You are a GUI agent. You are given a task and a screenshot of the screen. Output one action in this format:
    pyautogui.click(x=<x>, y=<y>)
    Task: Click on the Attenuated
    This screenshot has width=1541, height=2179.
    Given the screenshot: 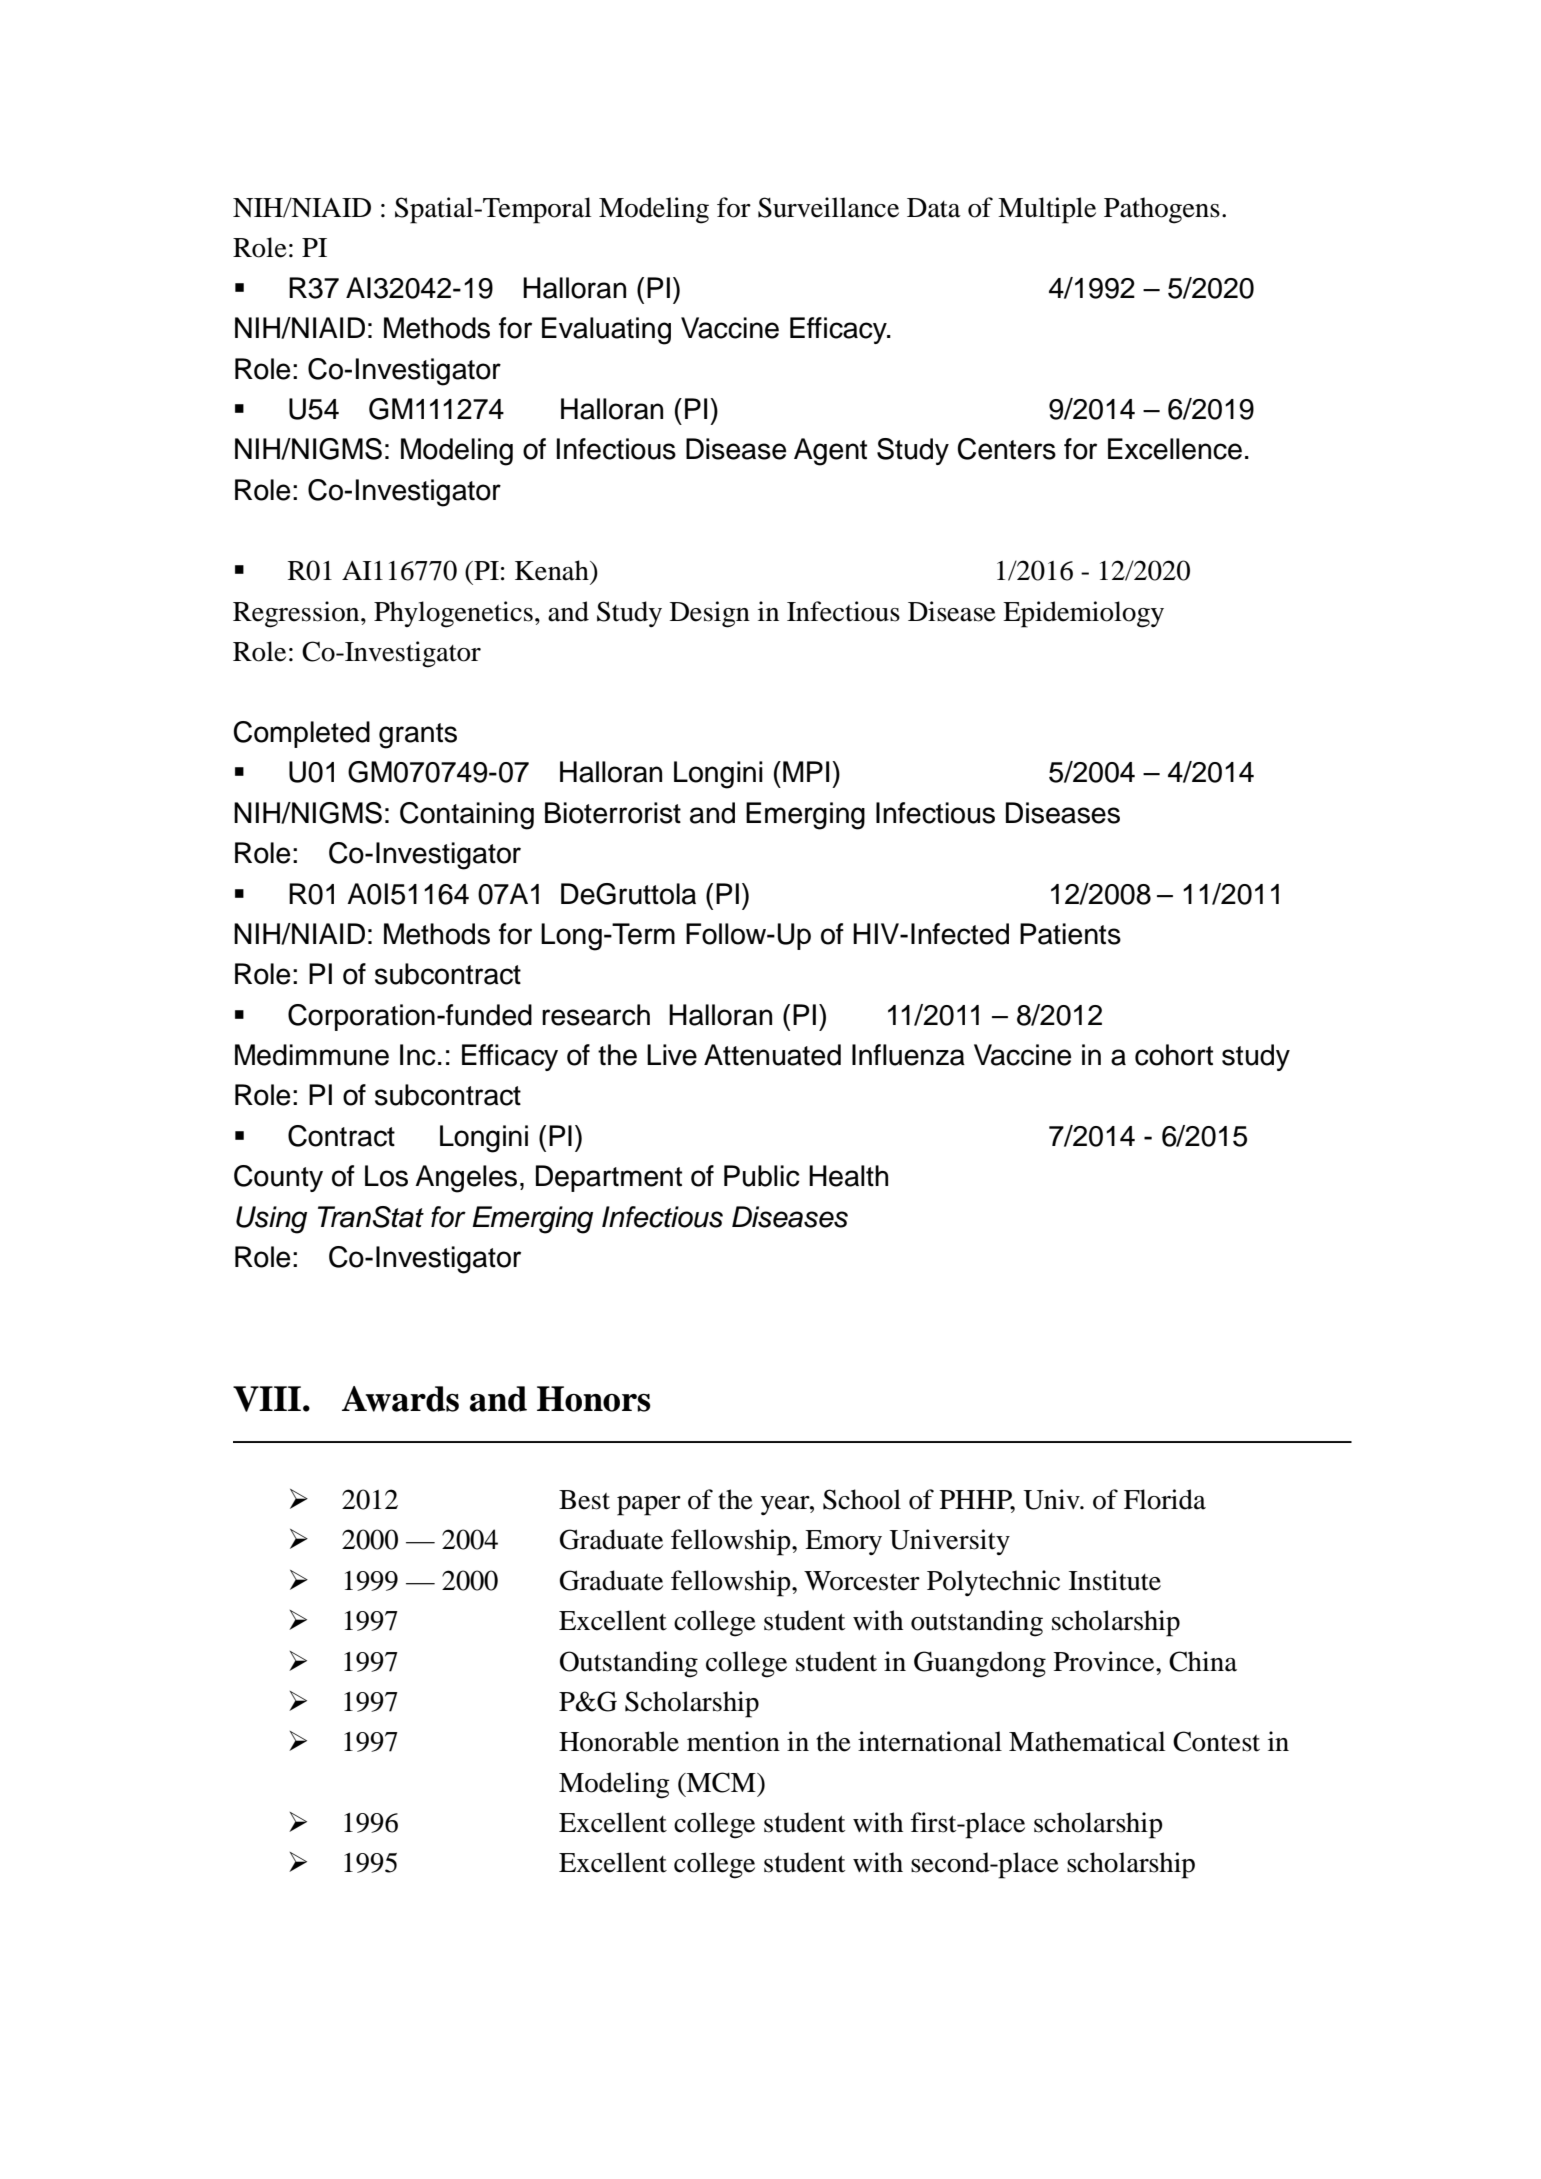 What is the action you would take?
    pyautogui.click(x=772, y=1055)
